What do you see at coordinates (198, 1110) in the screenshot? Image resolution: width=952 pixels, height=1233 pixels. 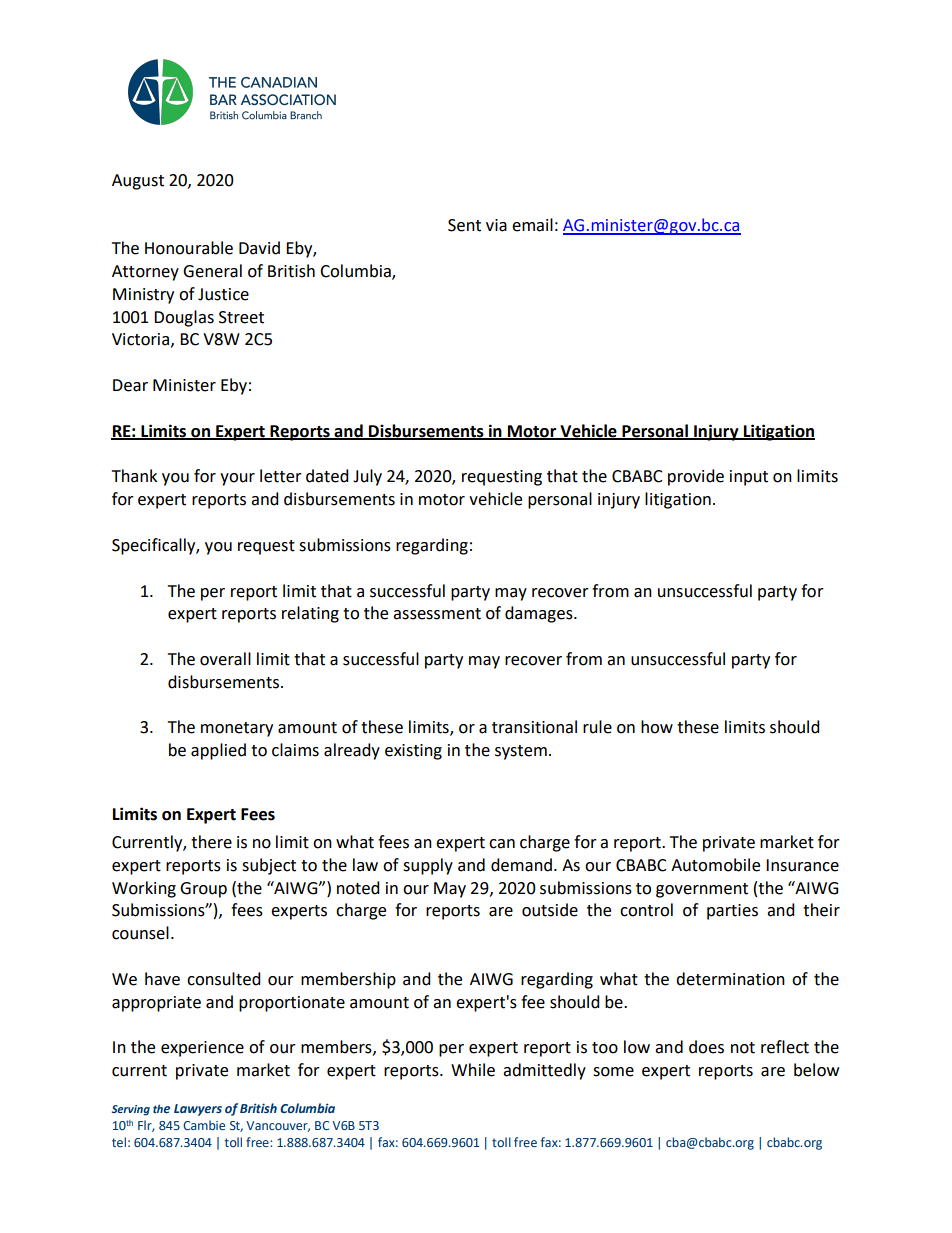 I see `Lawyers` at bounding box center [198, 1110].
